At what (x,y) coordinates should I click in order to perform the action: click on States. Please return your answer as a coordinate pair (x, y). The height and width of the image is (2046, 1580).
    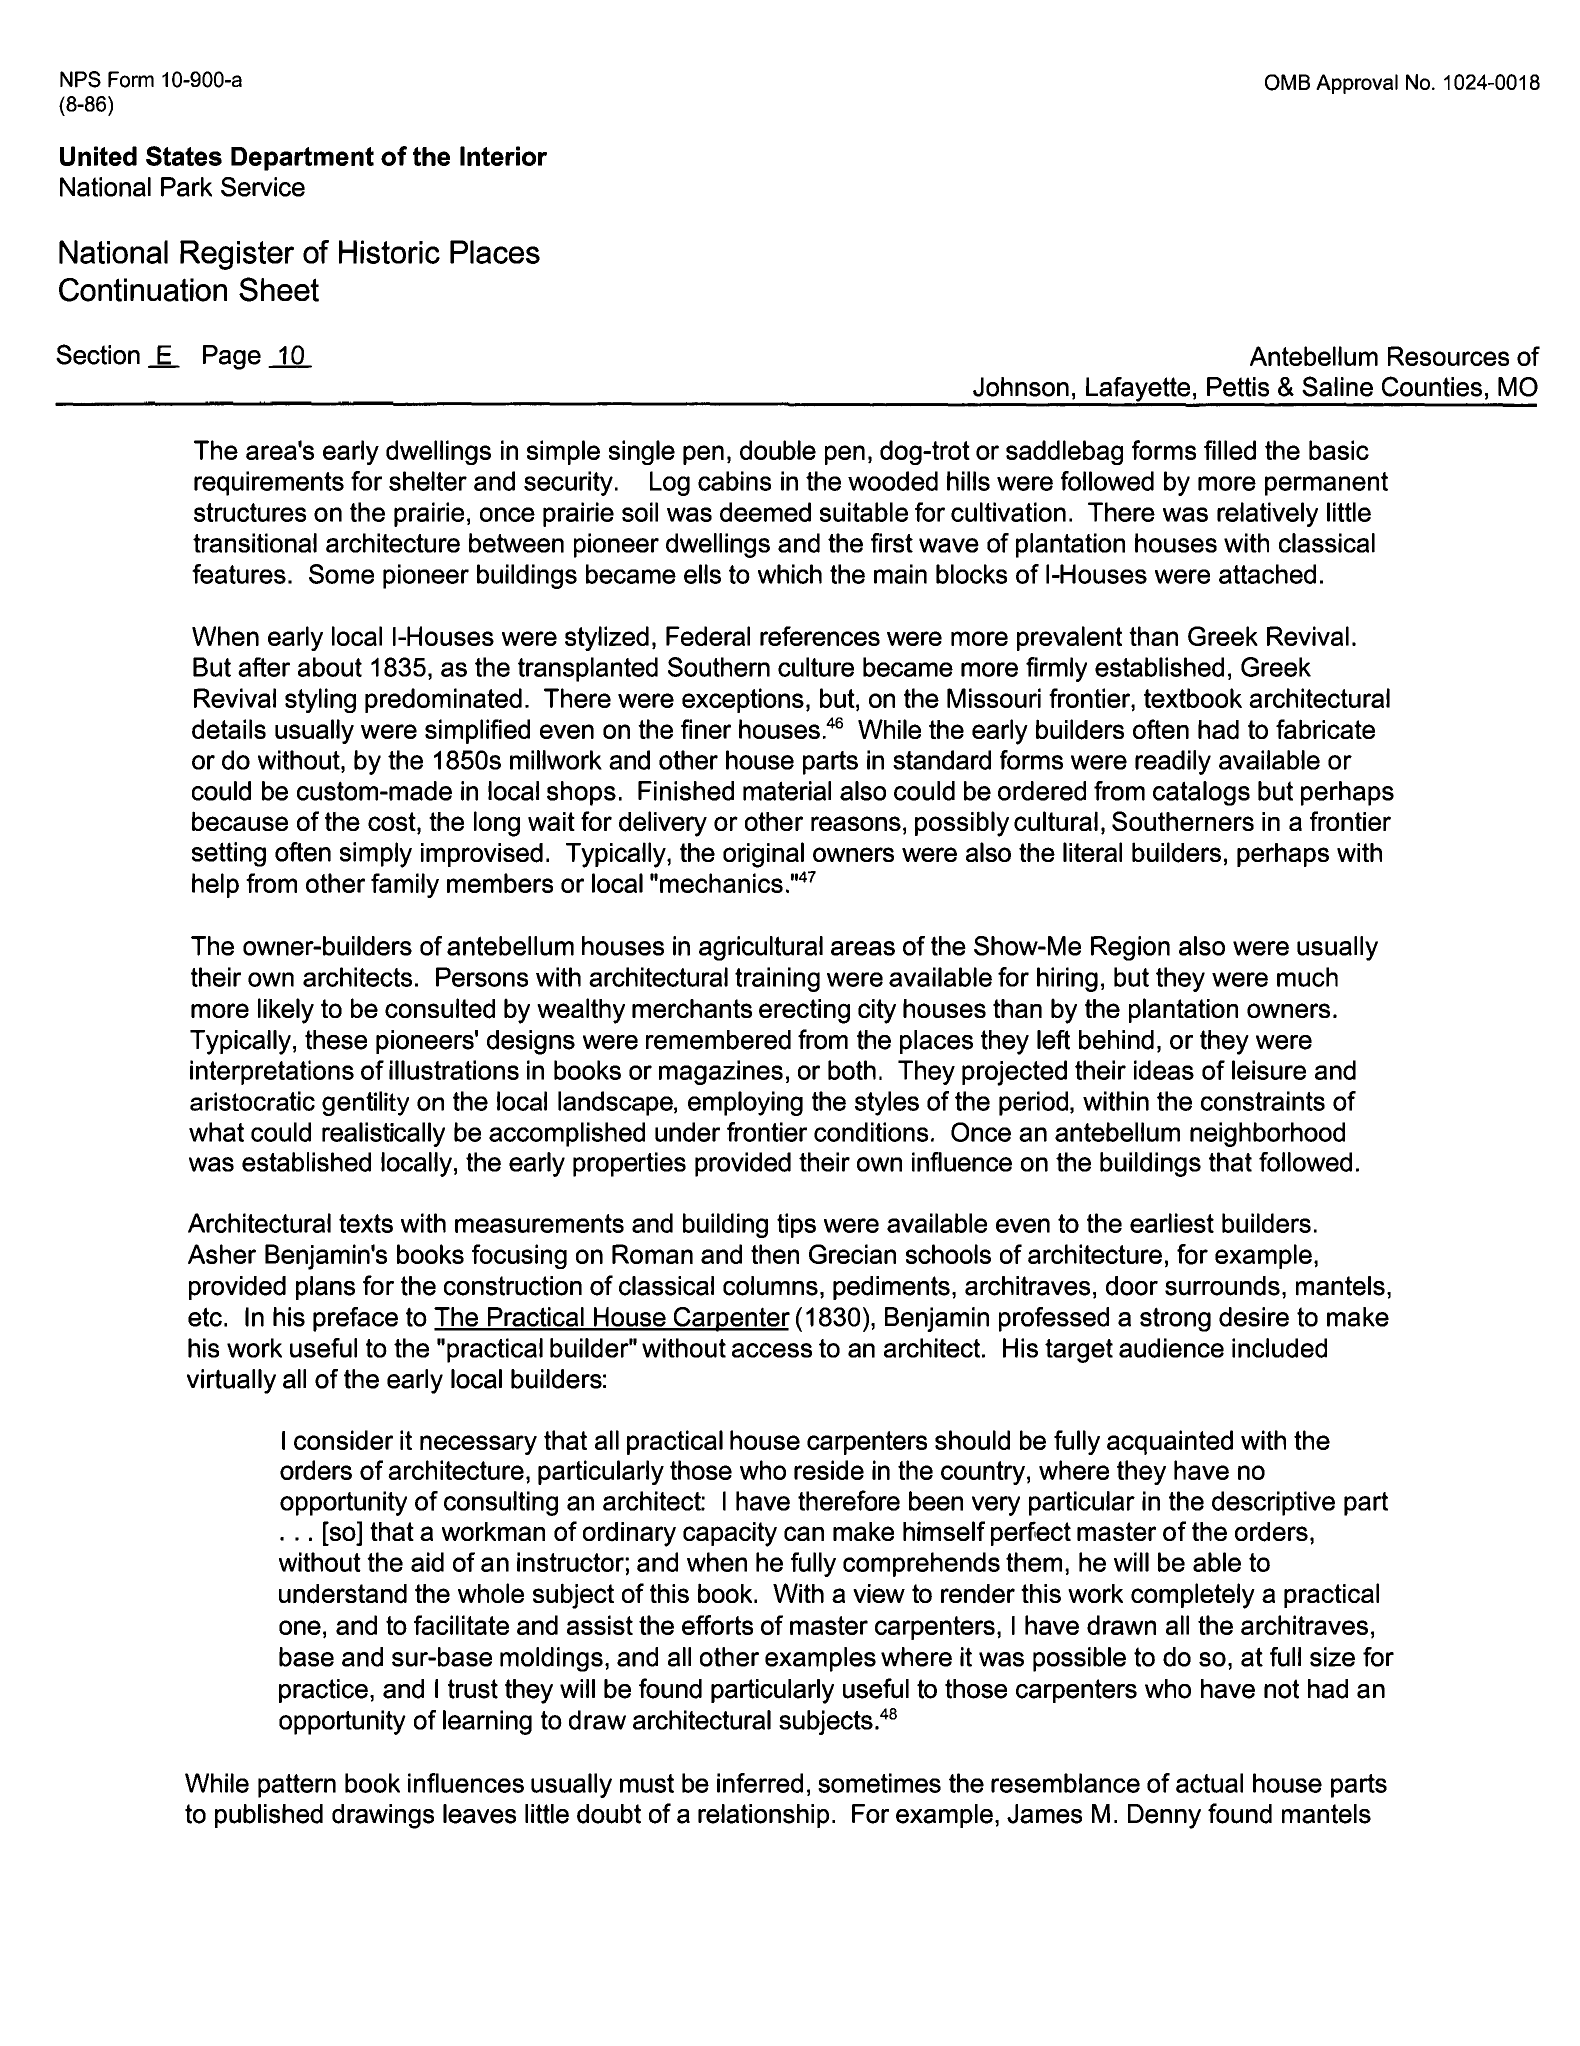
    Looking at the image, I should click on (184, 156).
